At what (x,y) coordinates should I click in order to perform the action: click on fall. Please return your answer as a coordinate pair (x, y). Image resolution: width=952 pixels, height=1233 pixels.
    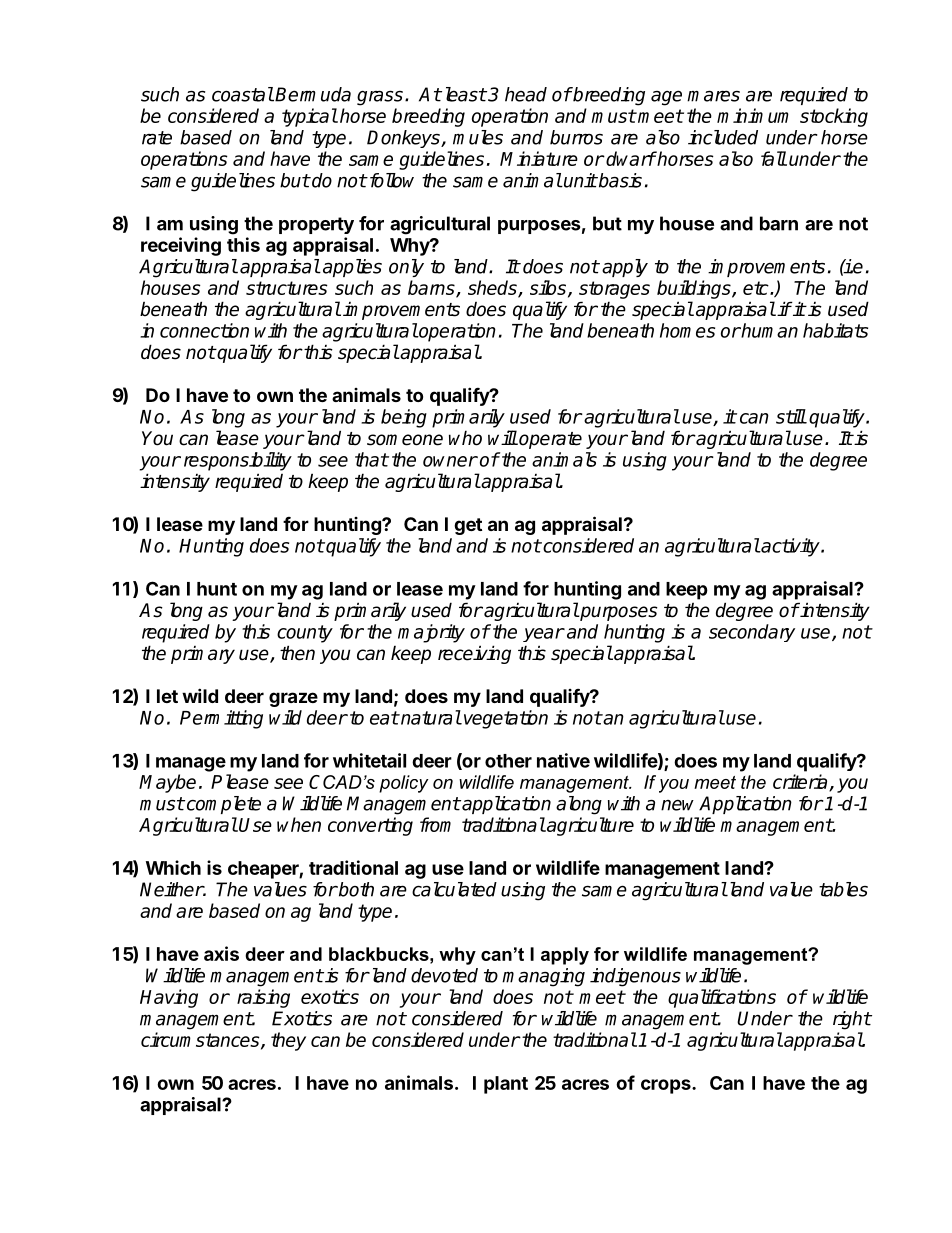
    Looking at the image, I should click on (774, 158).
